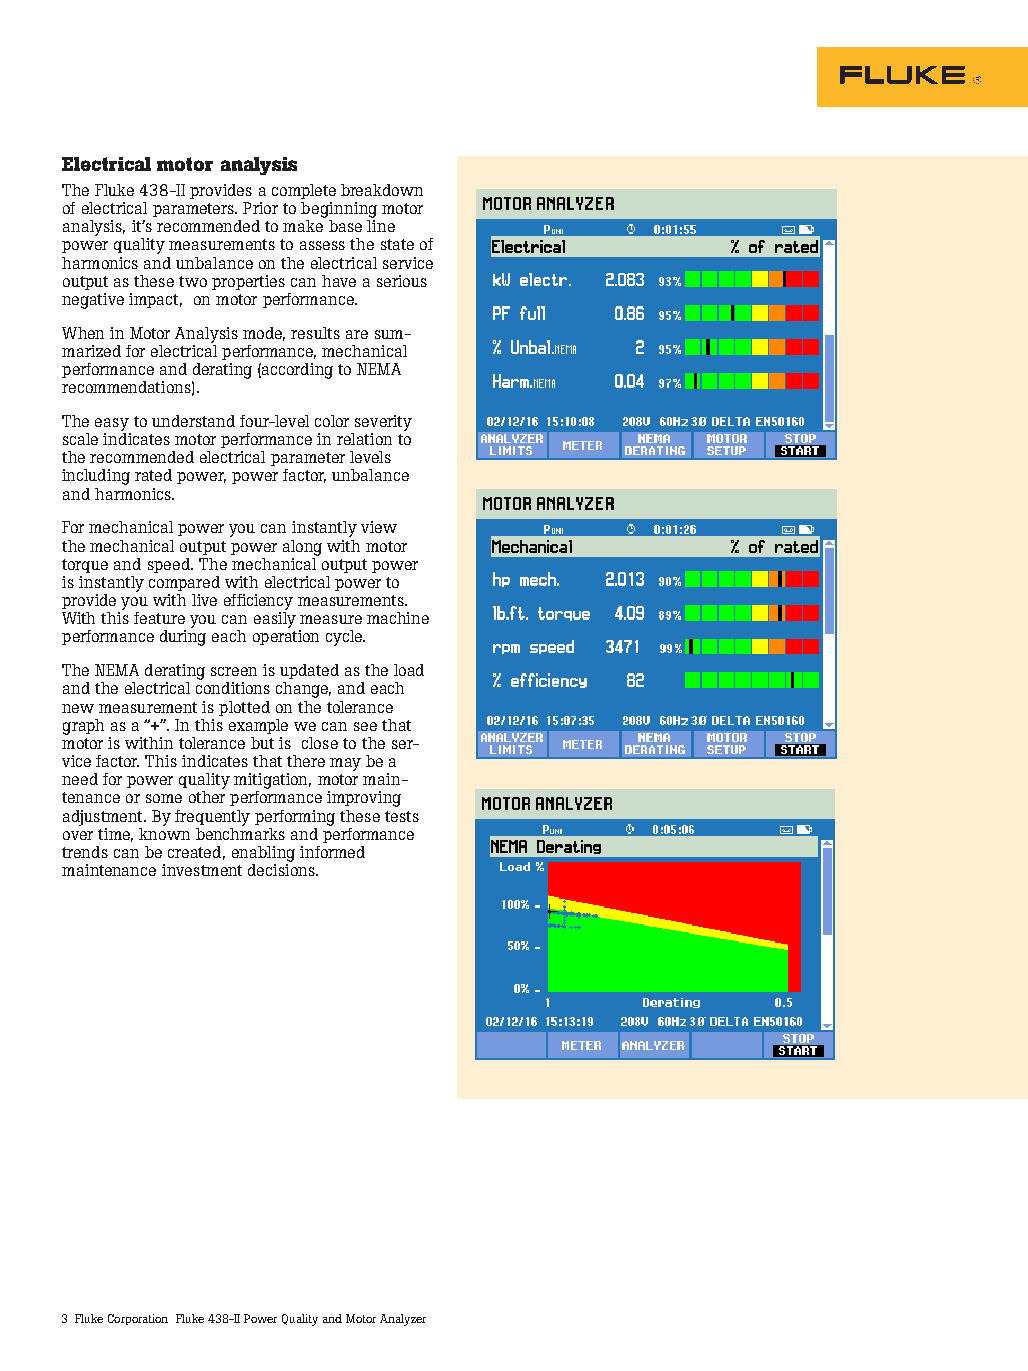 The image size is (1028, 1371). Describe the element at coordinates (262, 743) in the screenshot. I see `but` at that location.
